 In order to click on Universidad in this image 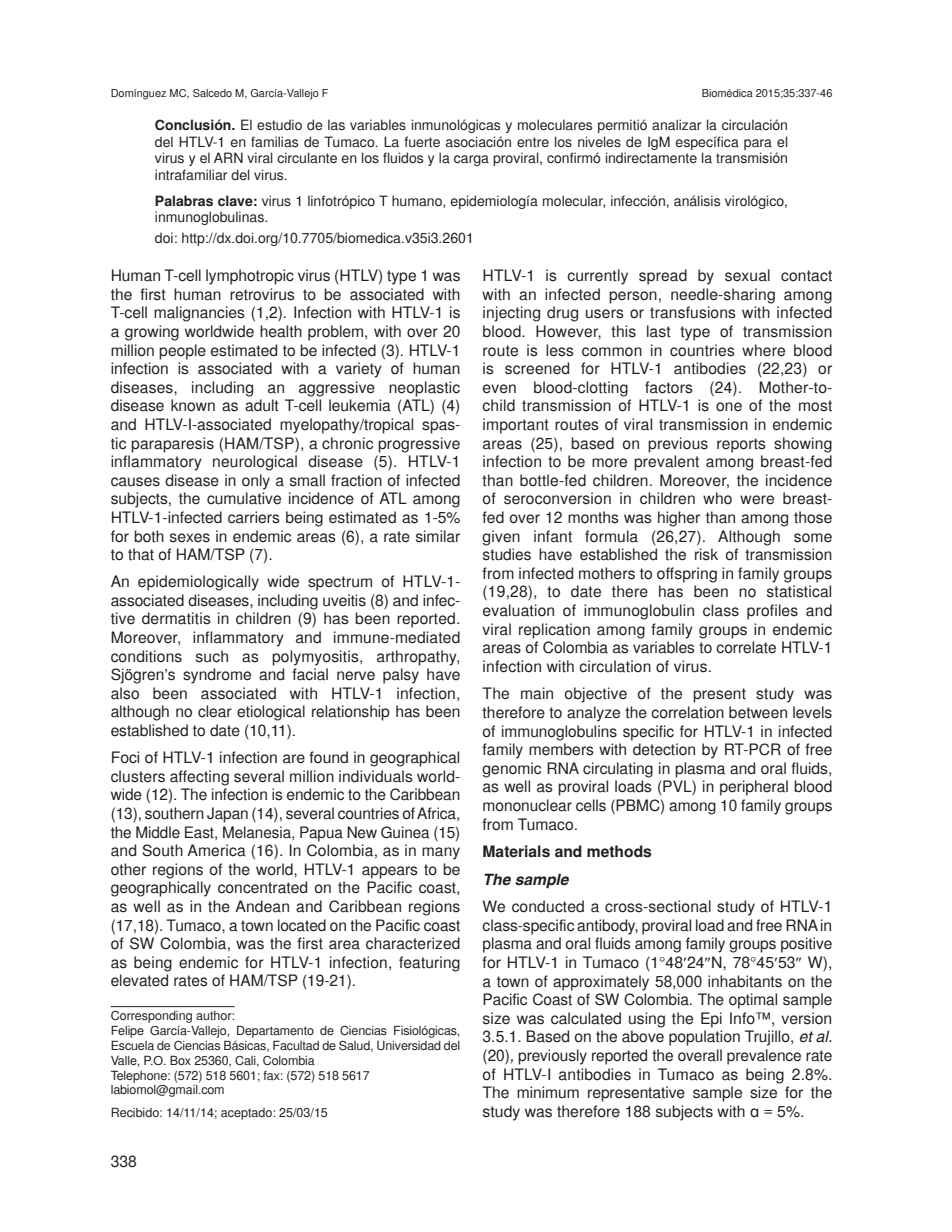, I will do `click(409, 1045)`.
